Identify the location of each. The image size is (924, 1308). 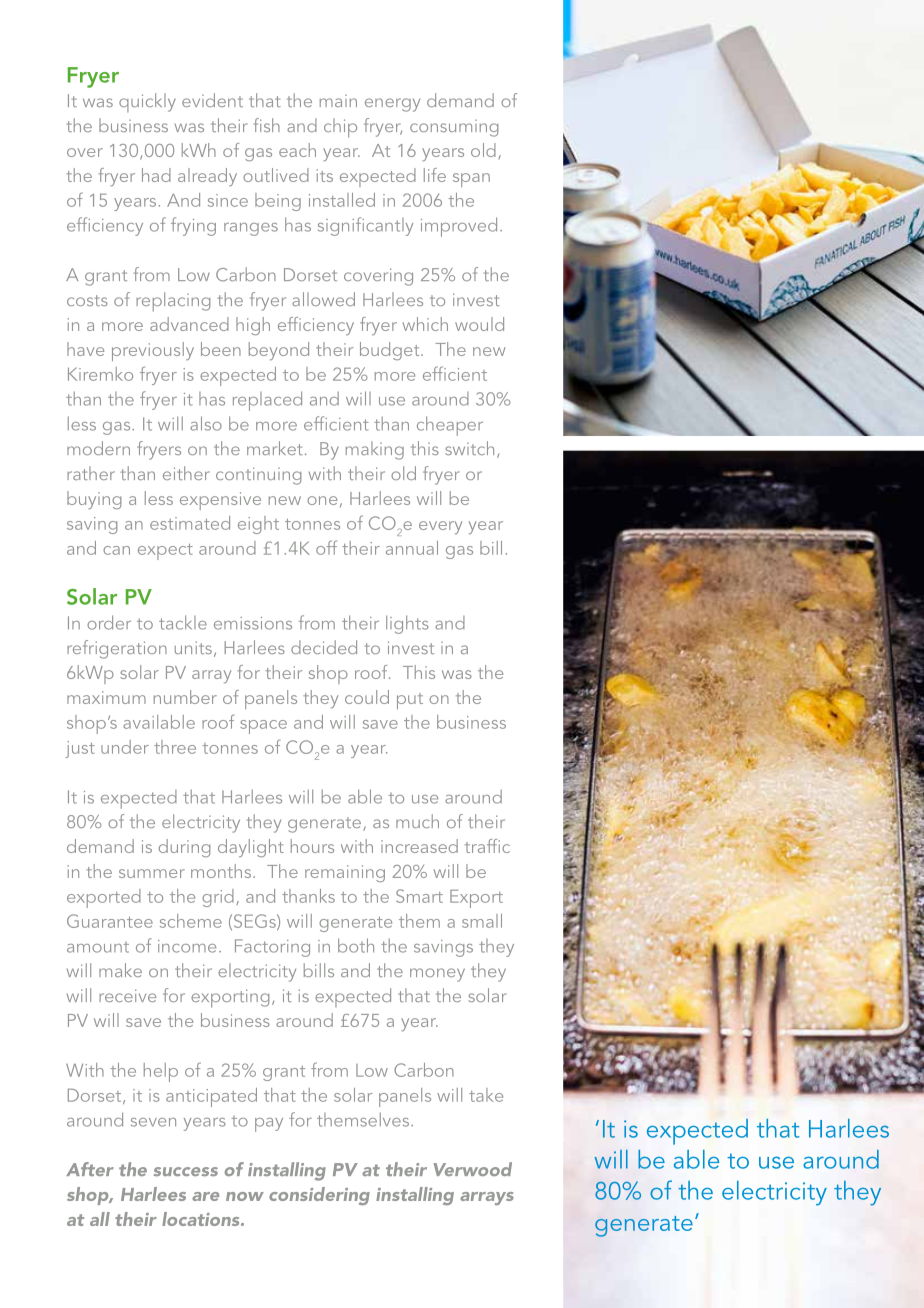
(297, 150).
